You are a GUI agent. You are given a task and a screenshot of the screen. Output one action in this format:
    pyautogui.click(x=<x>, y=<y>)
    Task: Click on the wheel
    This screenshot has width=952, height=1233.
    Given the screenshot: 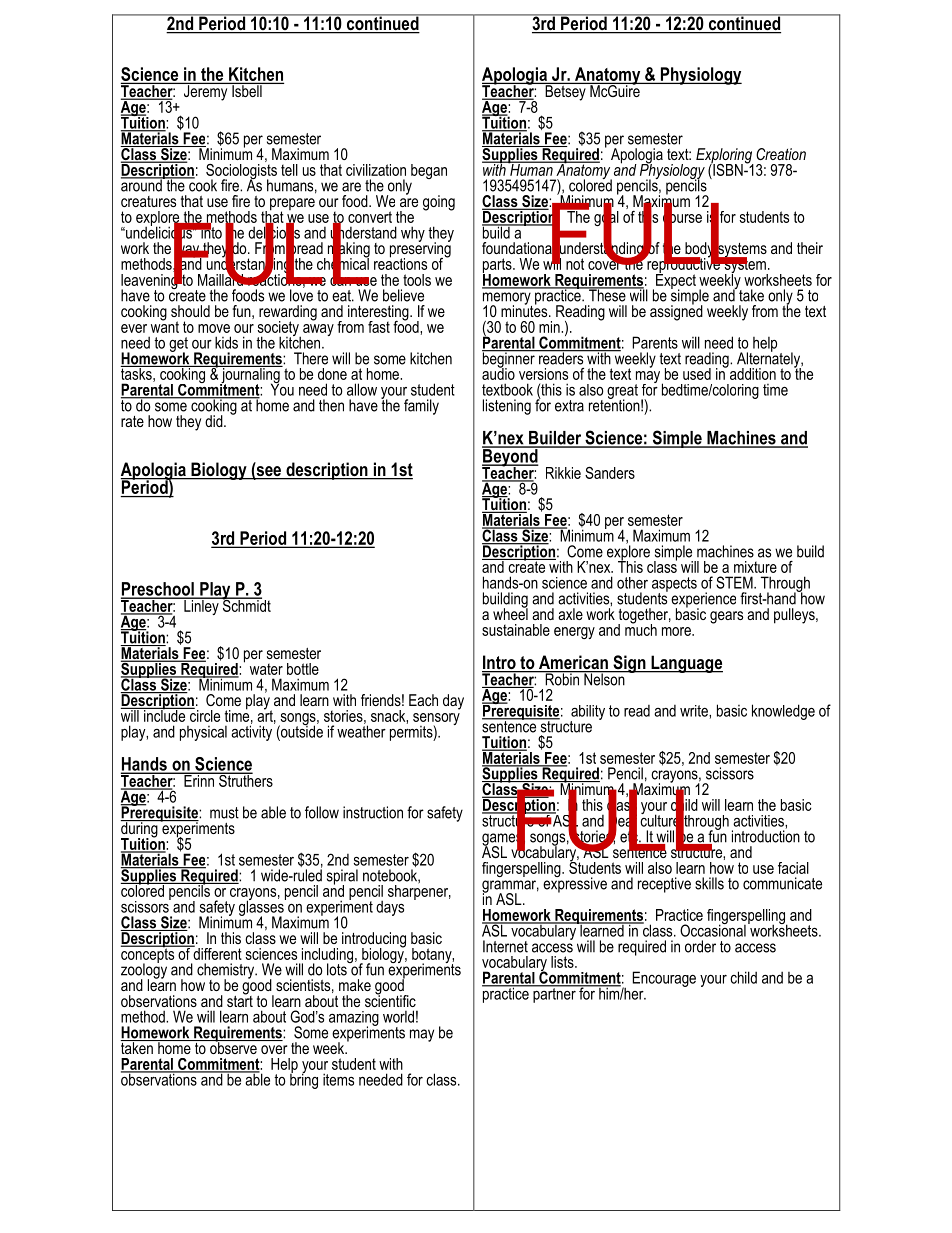 What is the action you would take?
    pyautogui.click(x=510, y=613)
